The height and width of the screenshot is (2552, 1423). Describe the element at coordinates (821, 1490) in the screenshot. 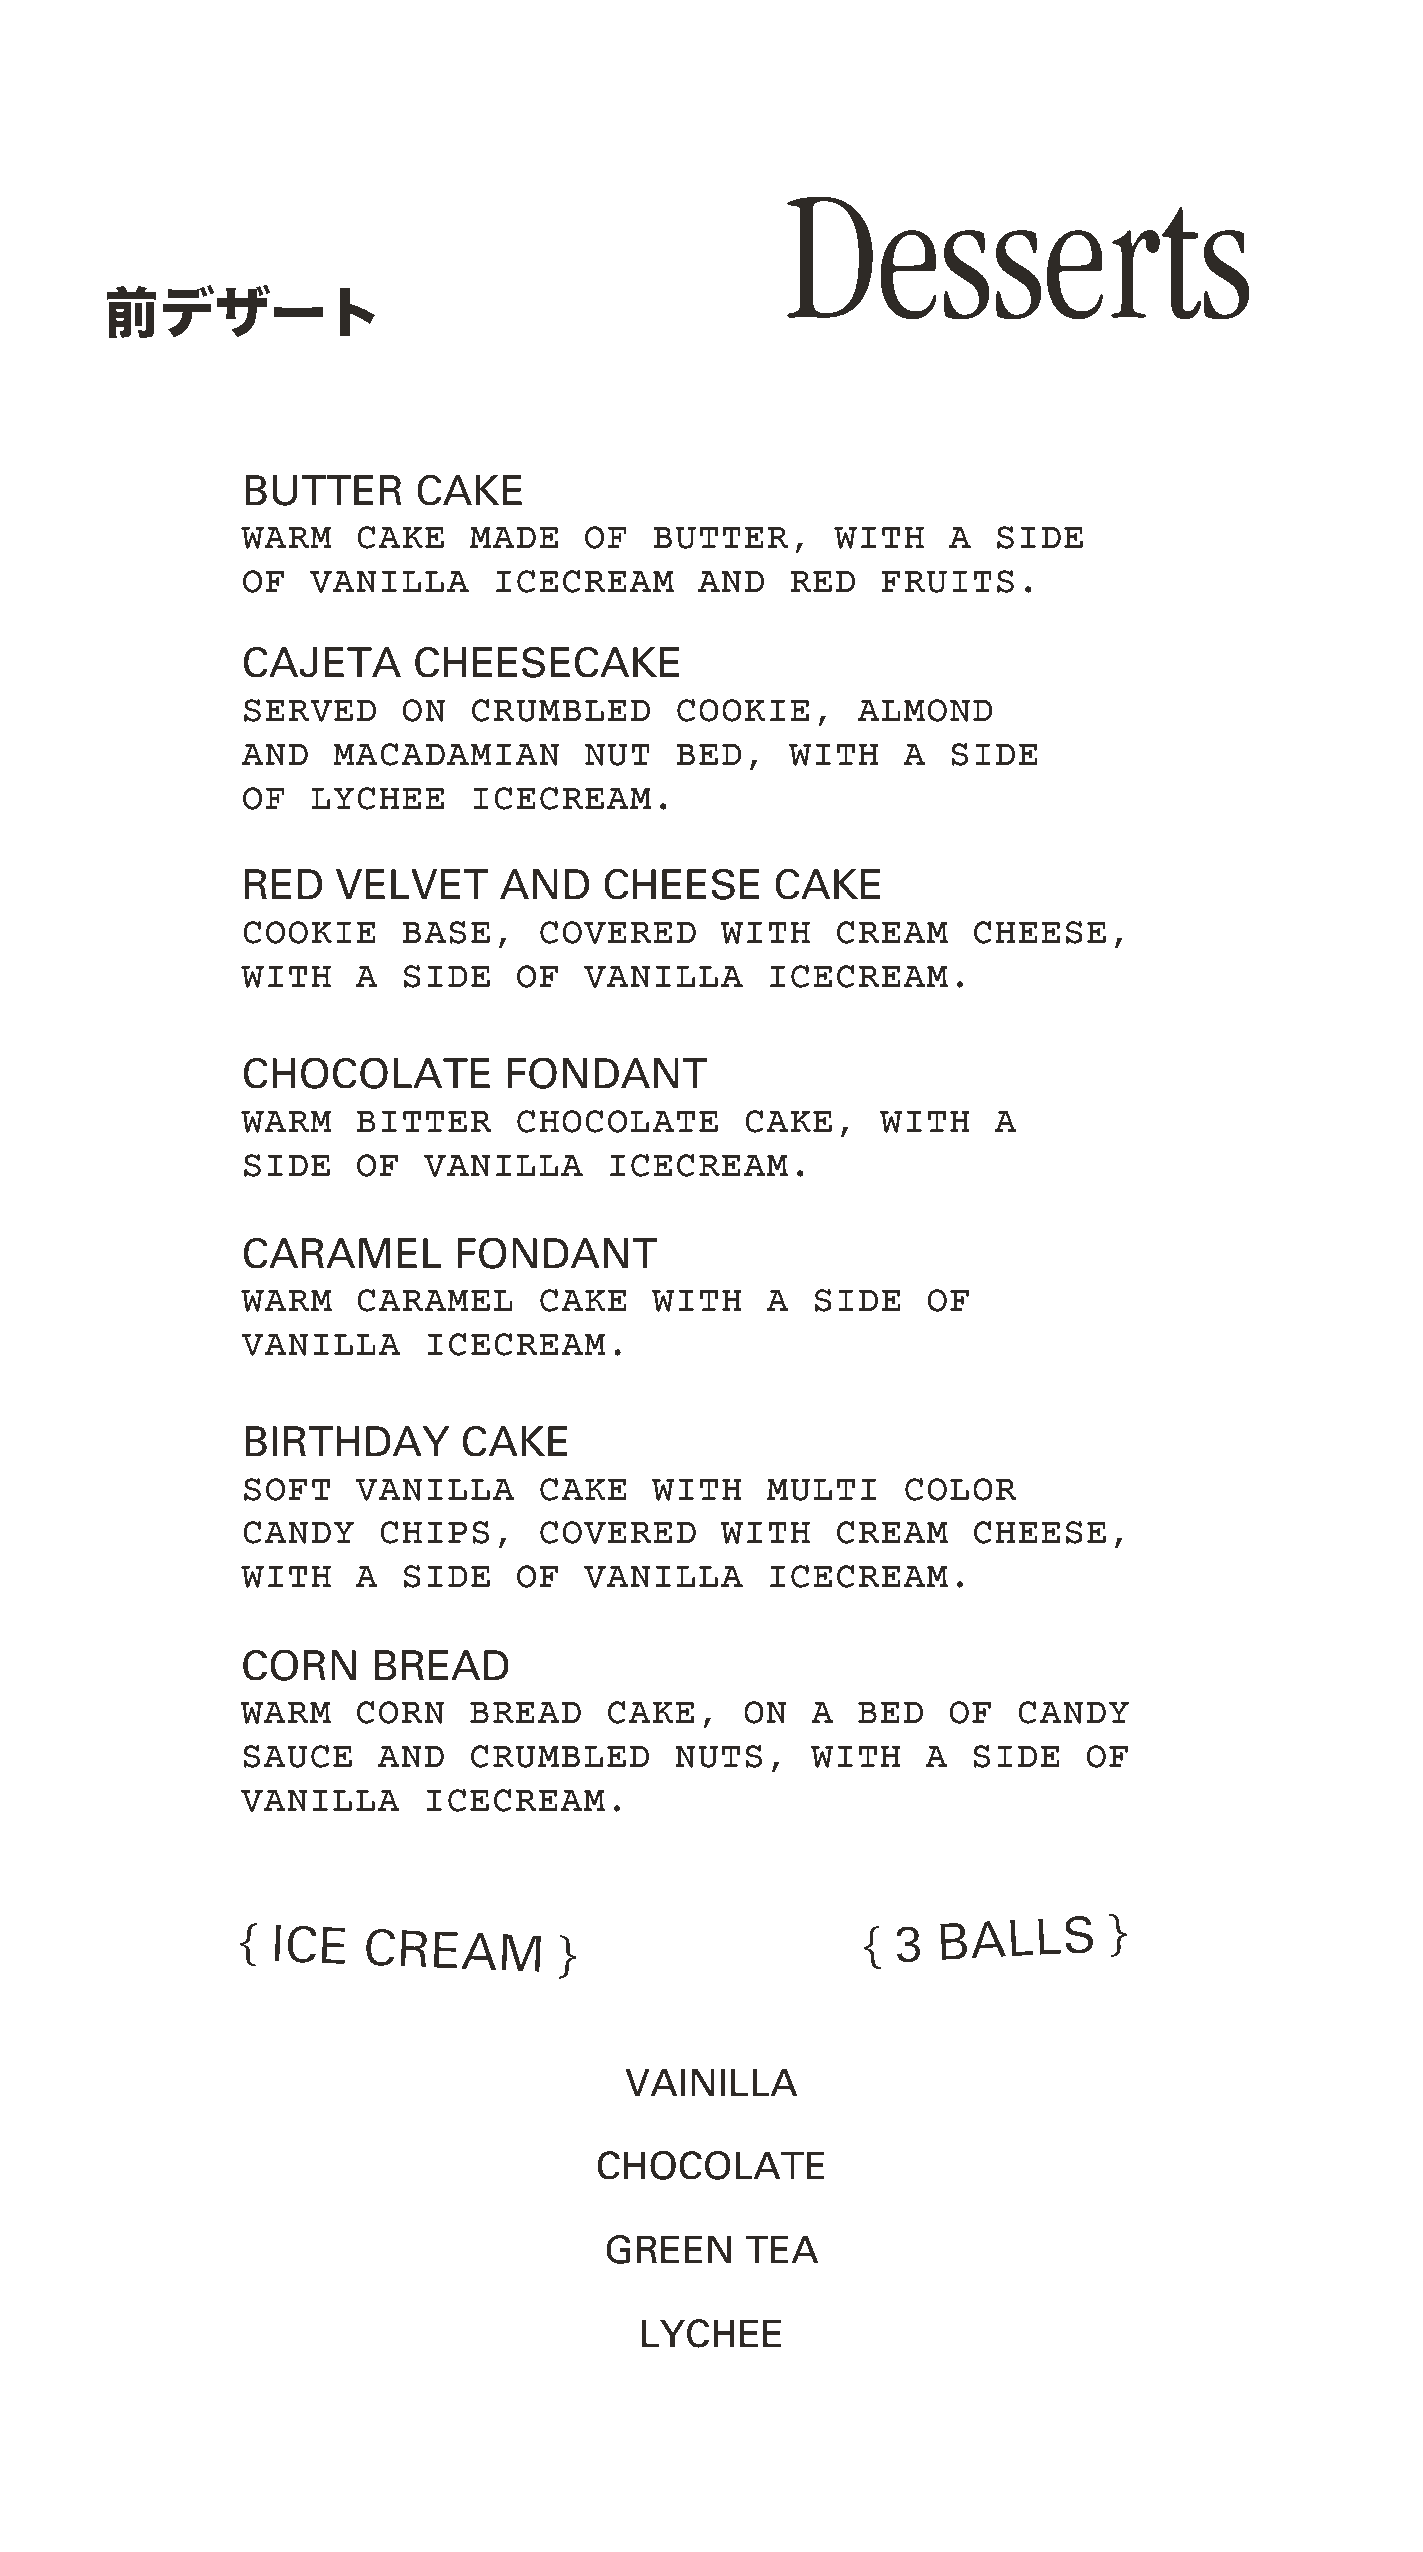

I see `MULTI` at that location.
